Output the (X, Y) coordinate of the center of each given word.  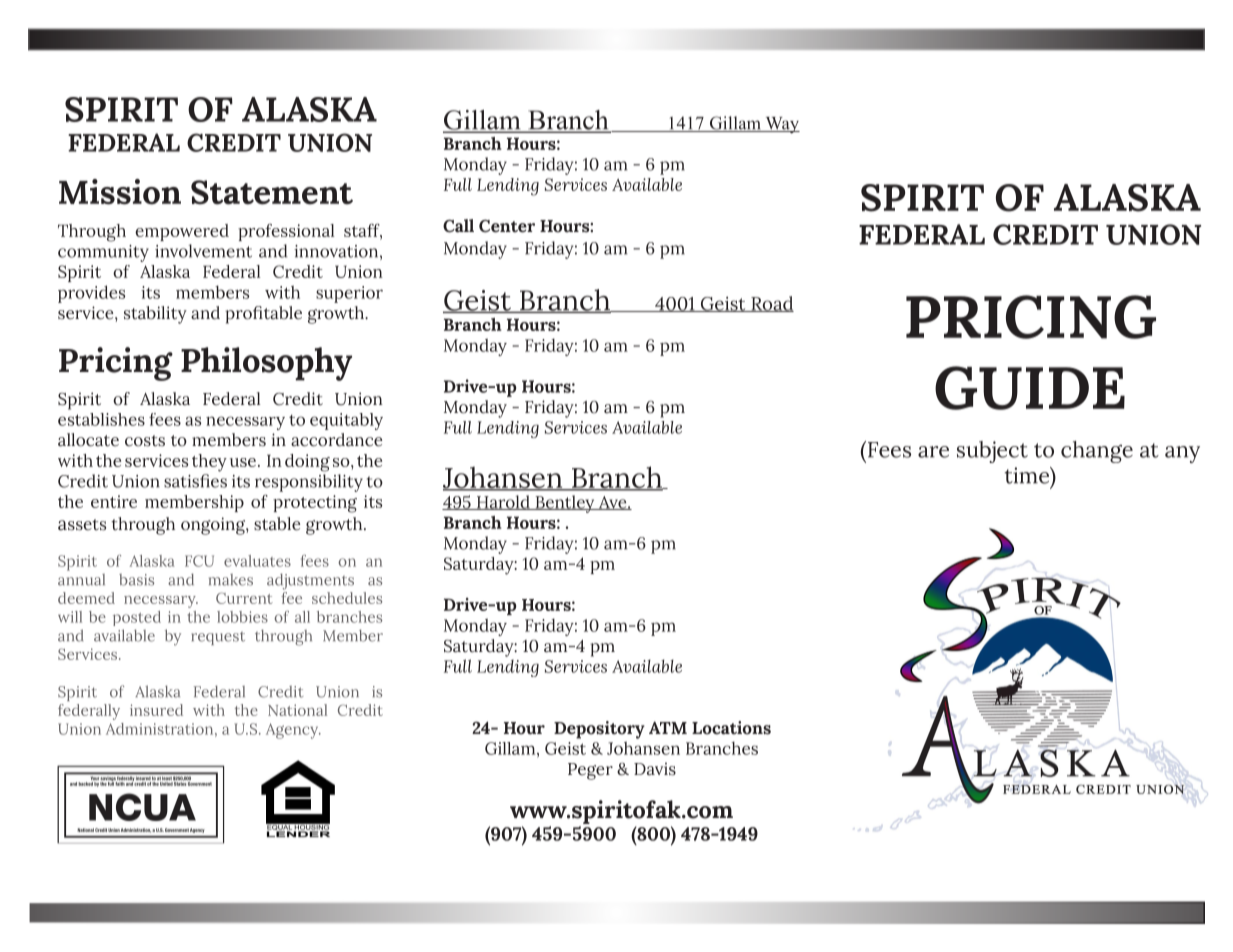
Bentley (565, 504)
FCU (199, 561)
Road (771, 304)
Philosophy (266, 364)
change (1097, 452)
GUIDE (1030, 388)
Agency (293, 731)
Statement (272, 192)
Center (507, 226)
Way (781, 125)
